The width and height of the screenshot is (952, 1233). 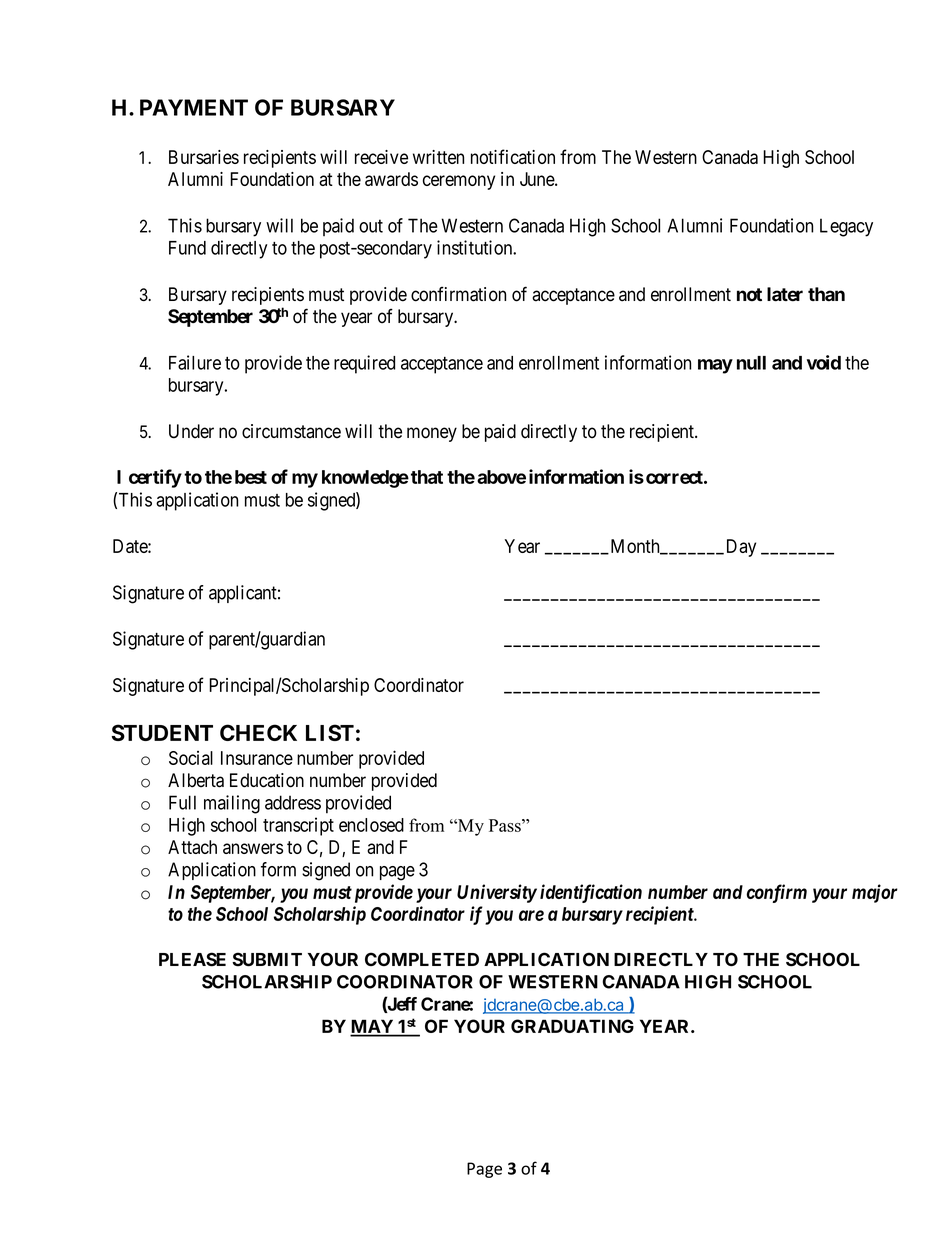 I want to click on SUBMIT, so click(x=267, y=959).
